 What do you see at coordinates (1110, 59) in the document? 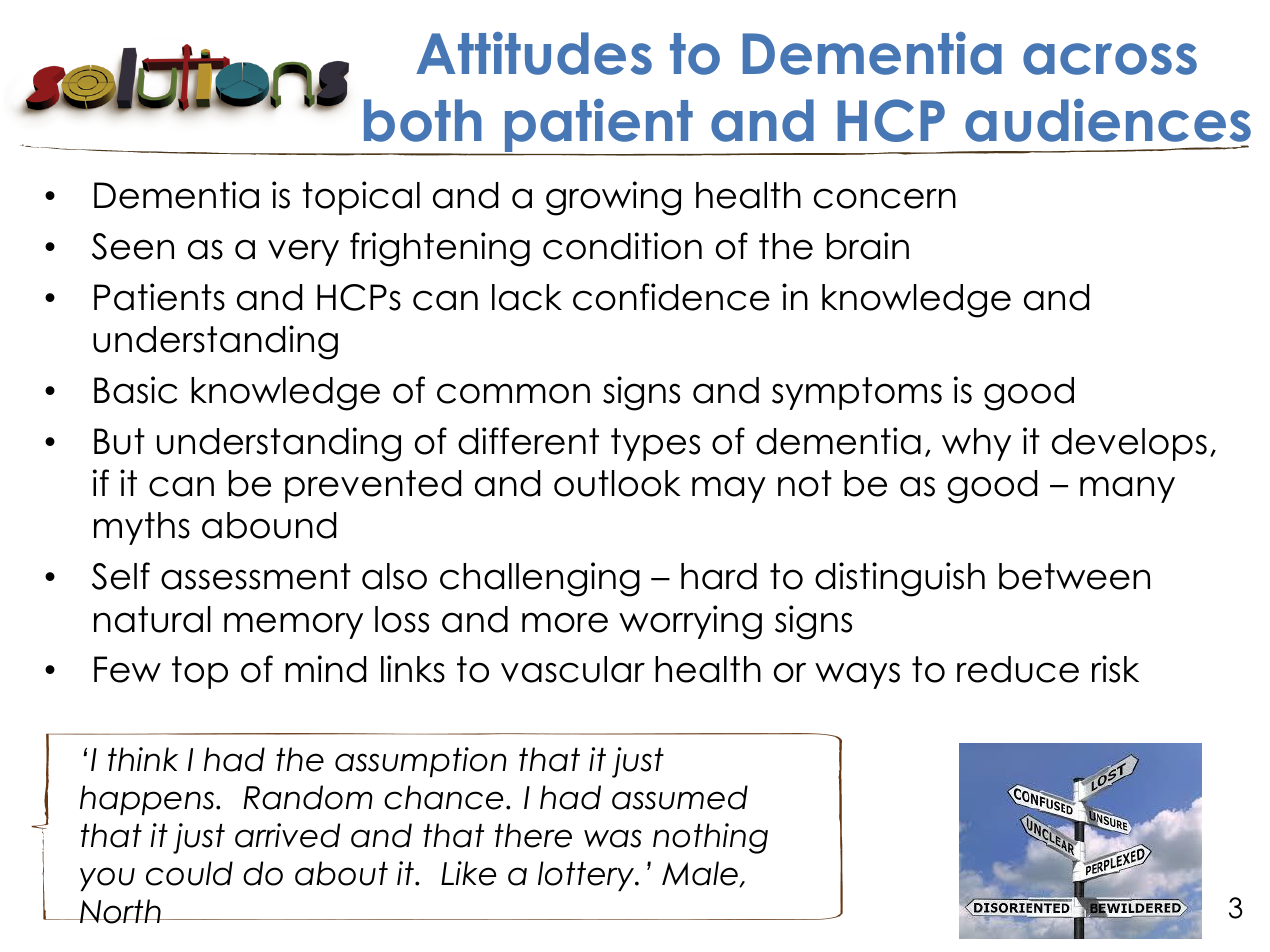
I see `across` at bounding box center [1110, 59].
